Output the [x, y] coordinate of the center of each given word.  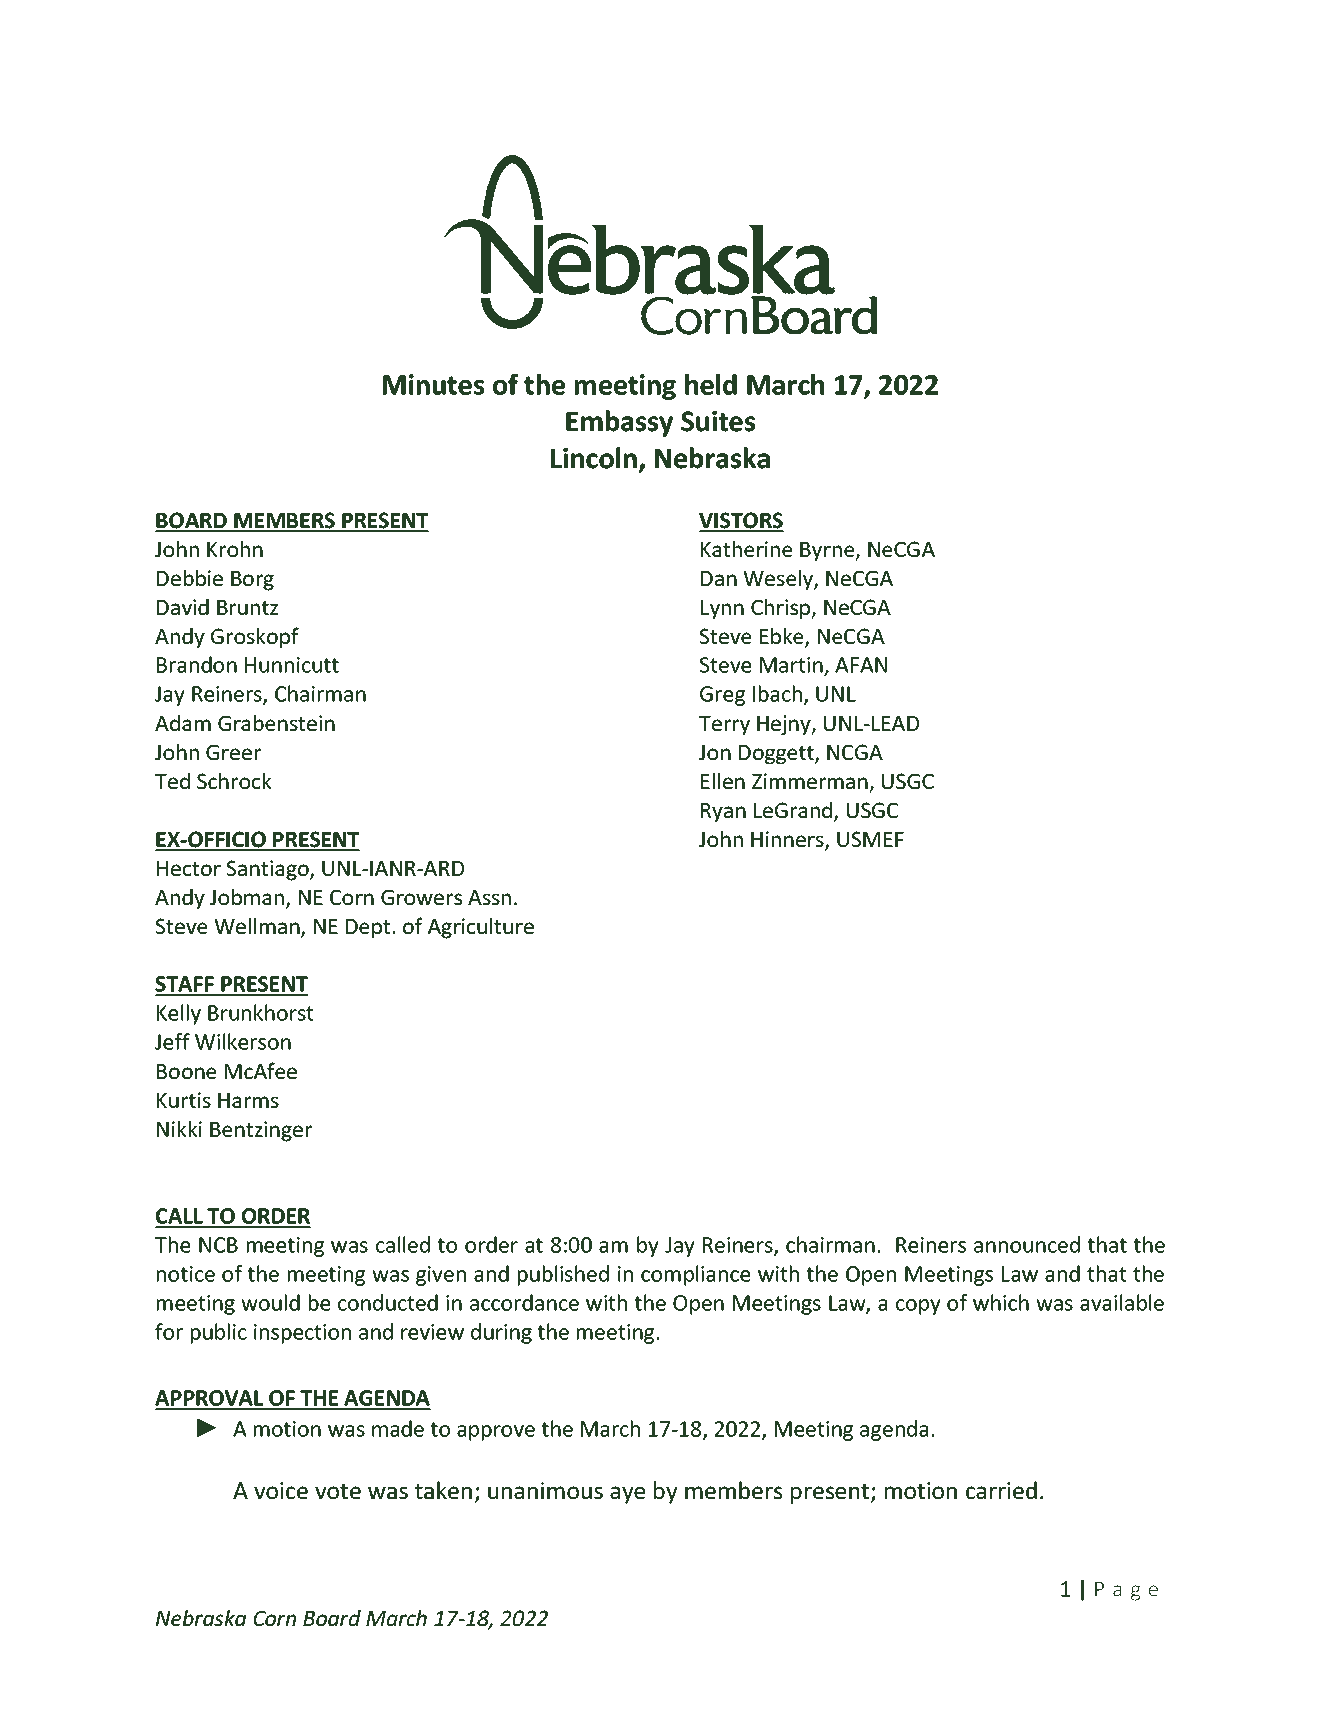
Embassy [619, 423]
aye [627, 1495]
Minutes [433, 384]
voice [281, 1490]
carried [1001, 1490]
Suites [718, 421]
